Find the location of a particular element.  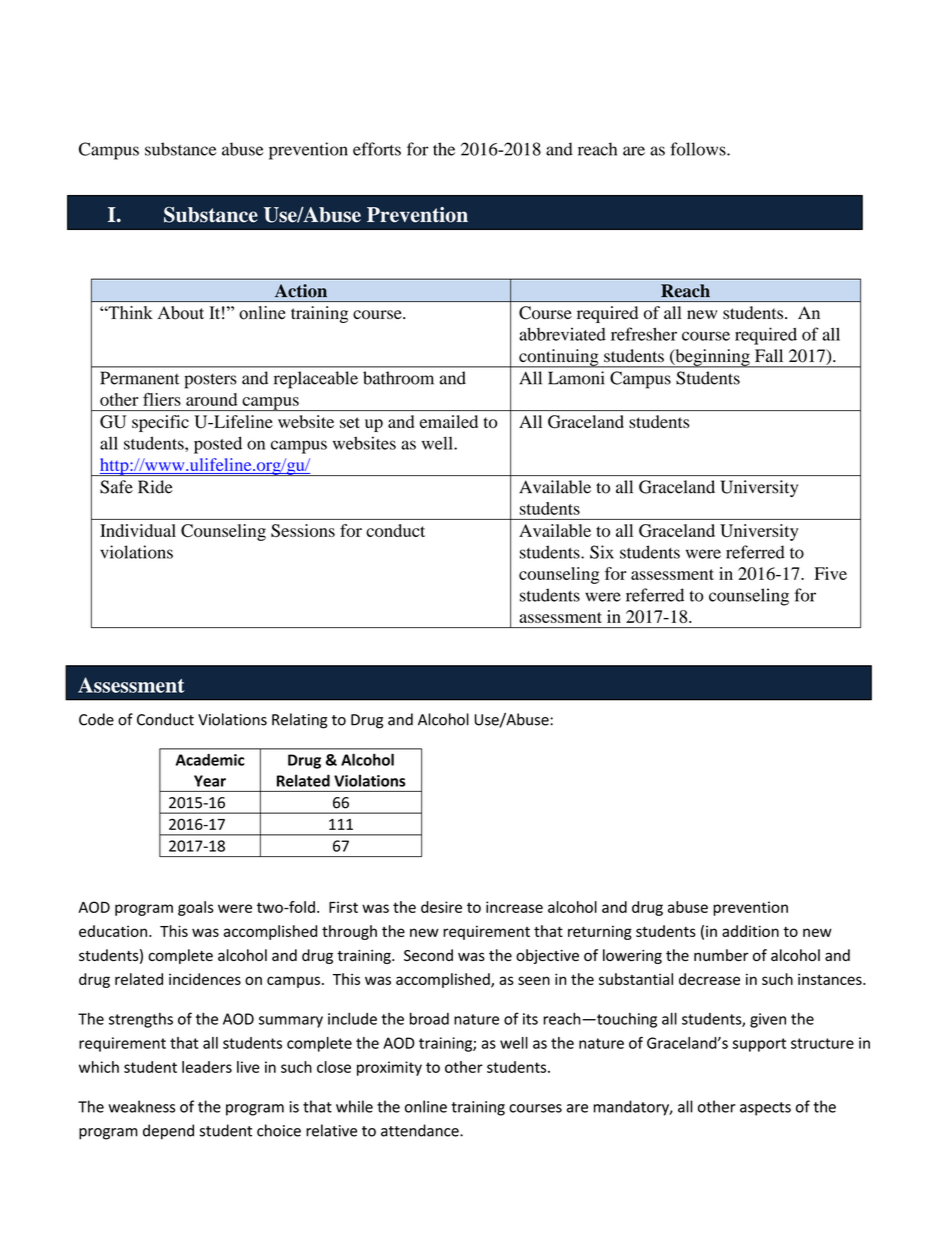

Ride is located at coordinates (155, 487).
